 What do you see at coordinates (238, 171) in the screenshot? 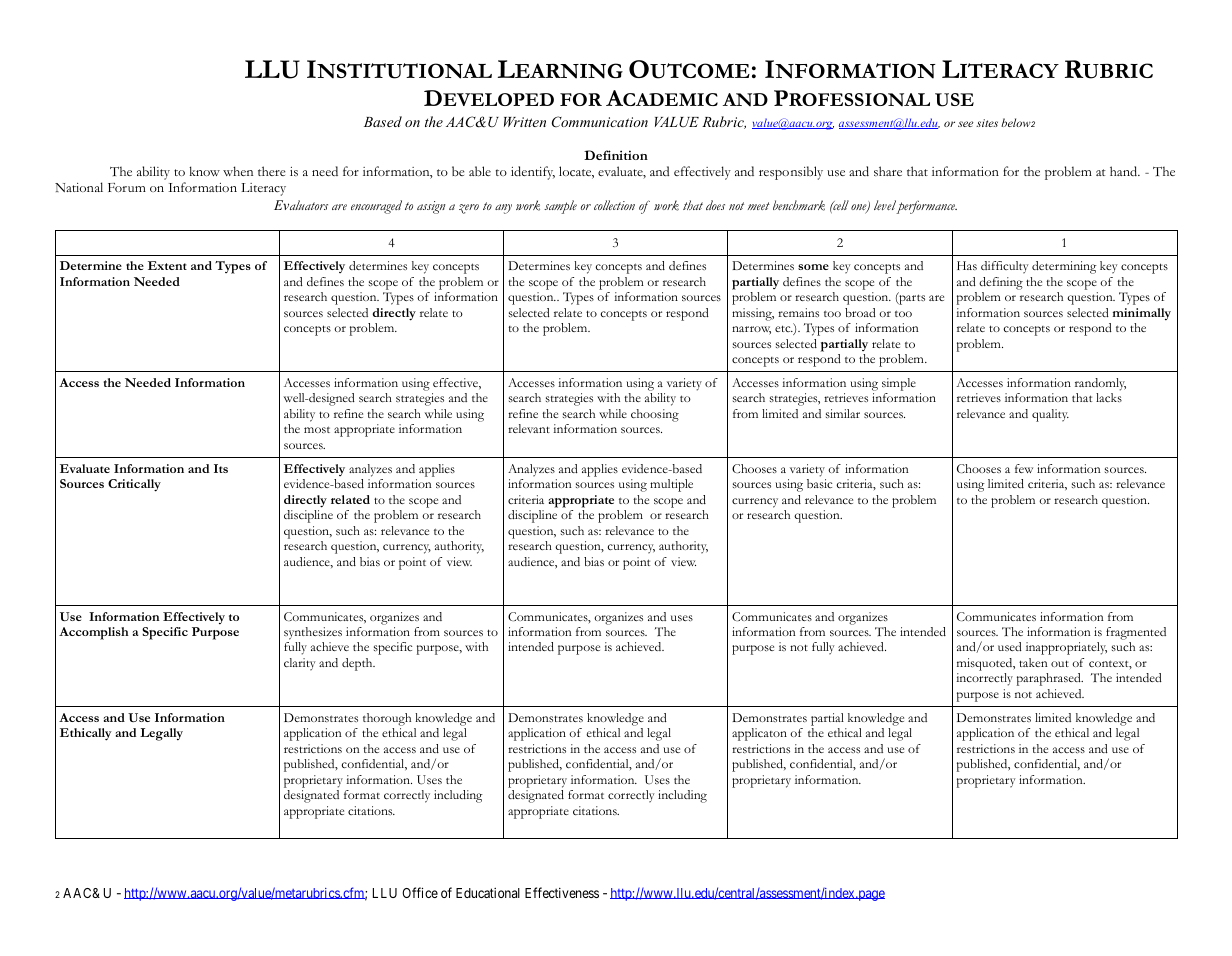
I see `when` at bounding box center [238, 171].
